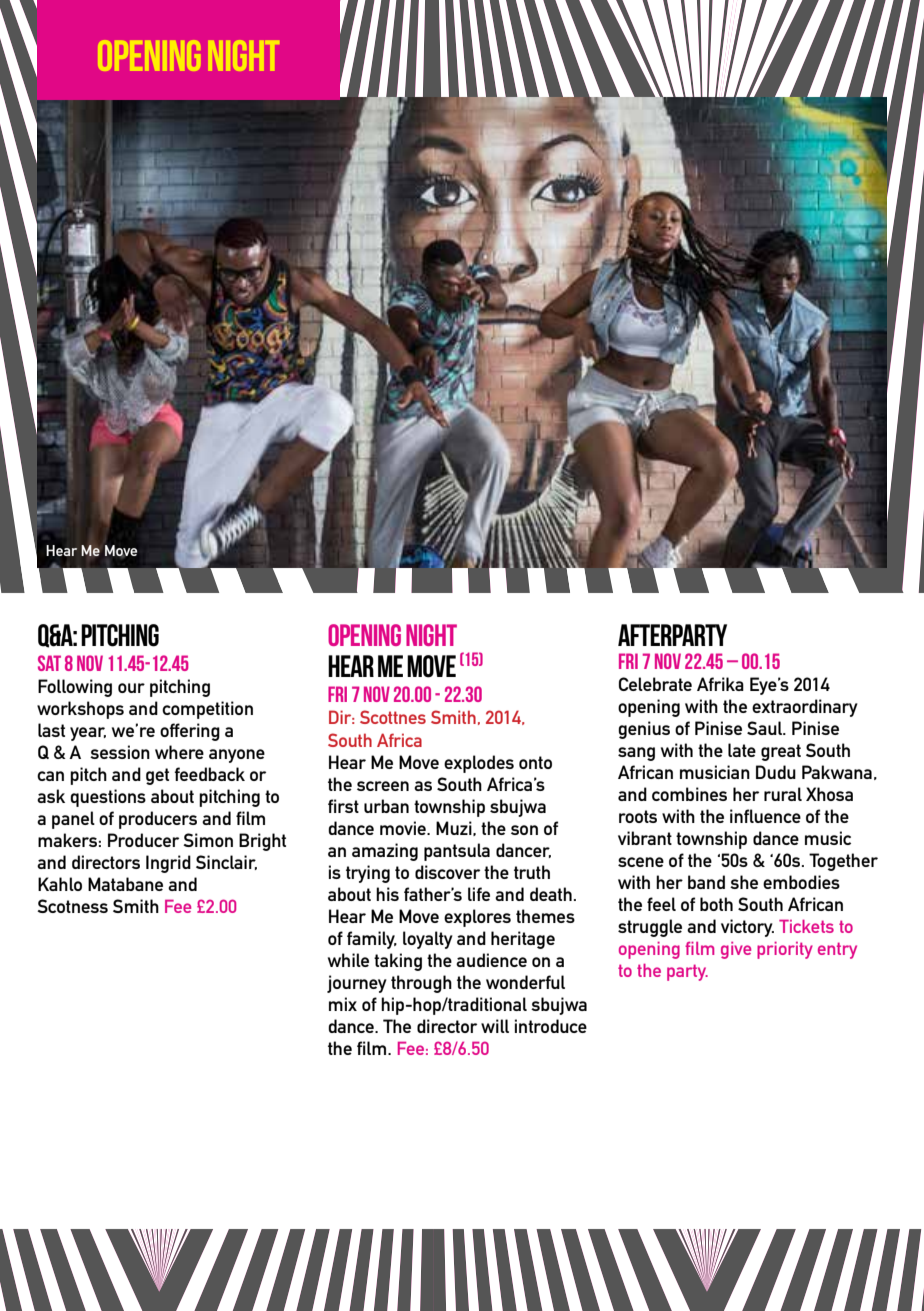  What do you see at coordinates (551, 1026) in the document?
I see `introduce` at bounding box center [551, 1026].
